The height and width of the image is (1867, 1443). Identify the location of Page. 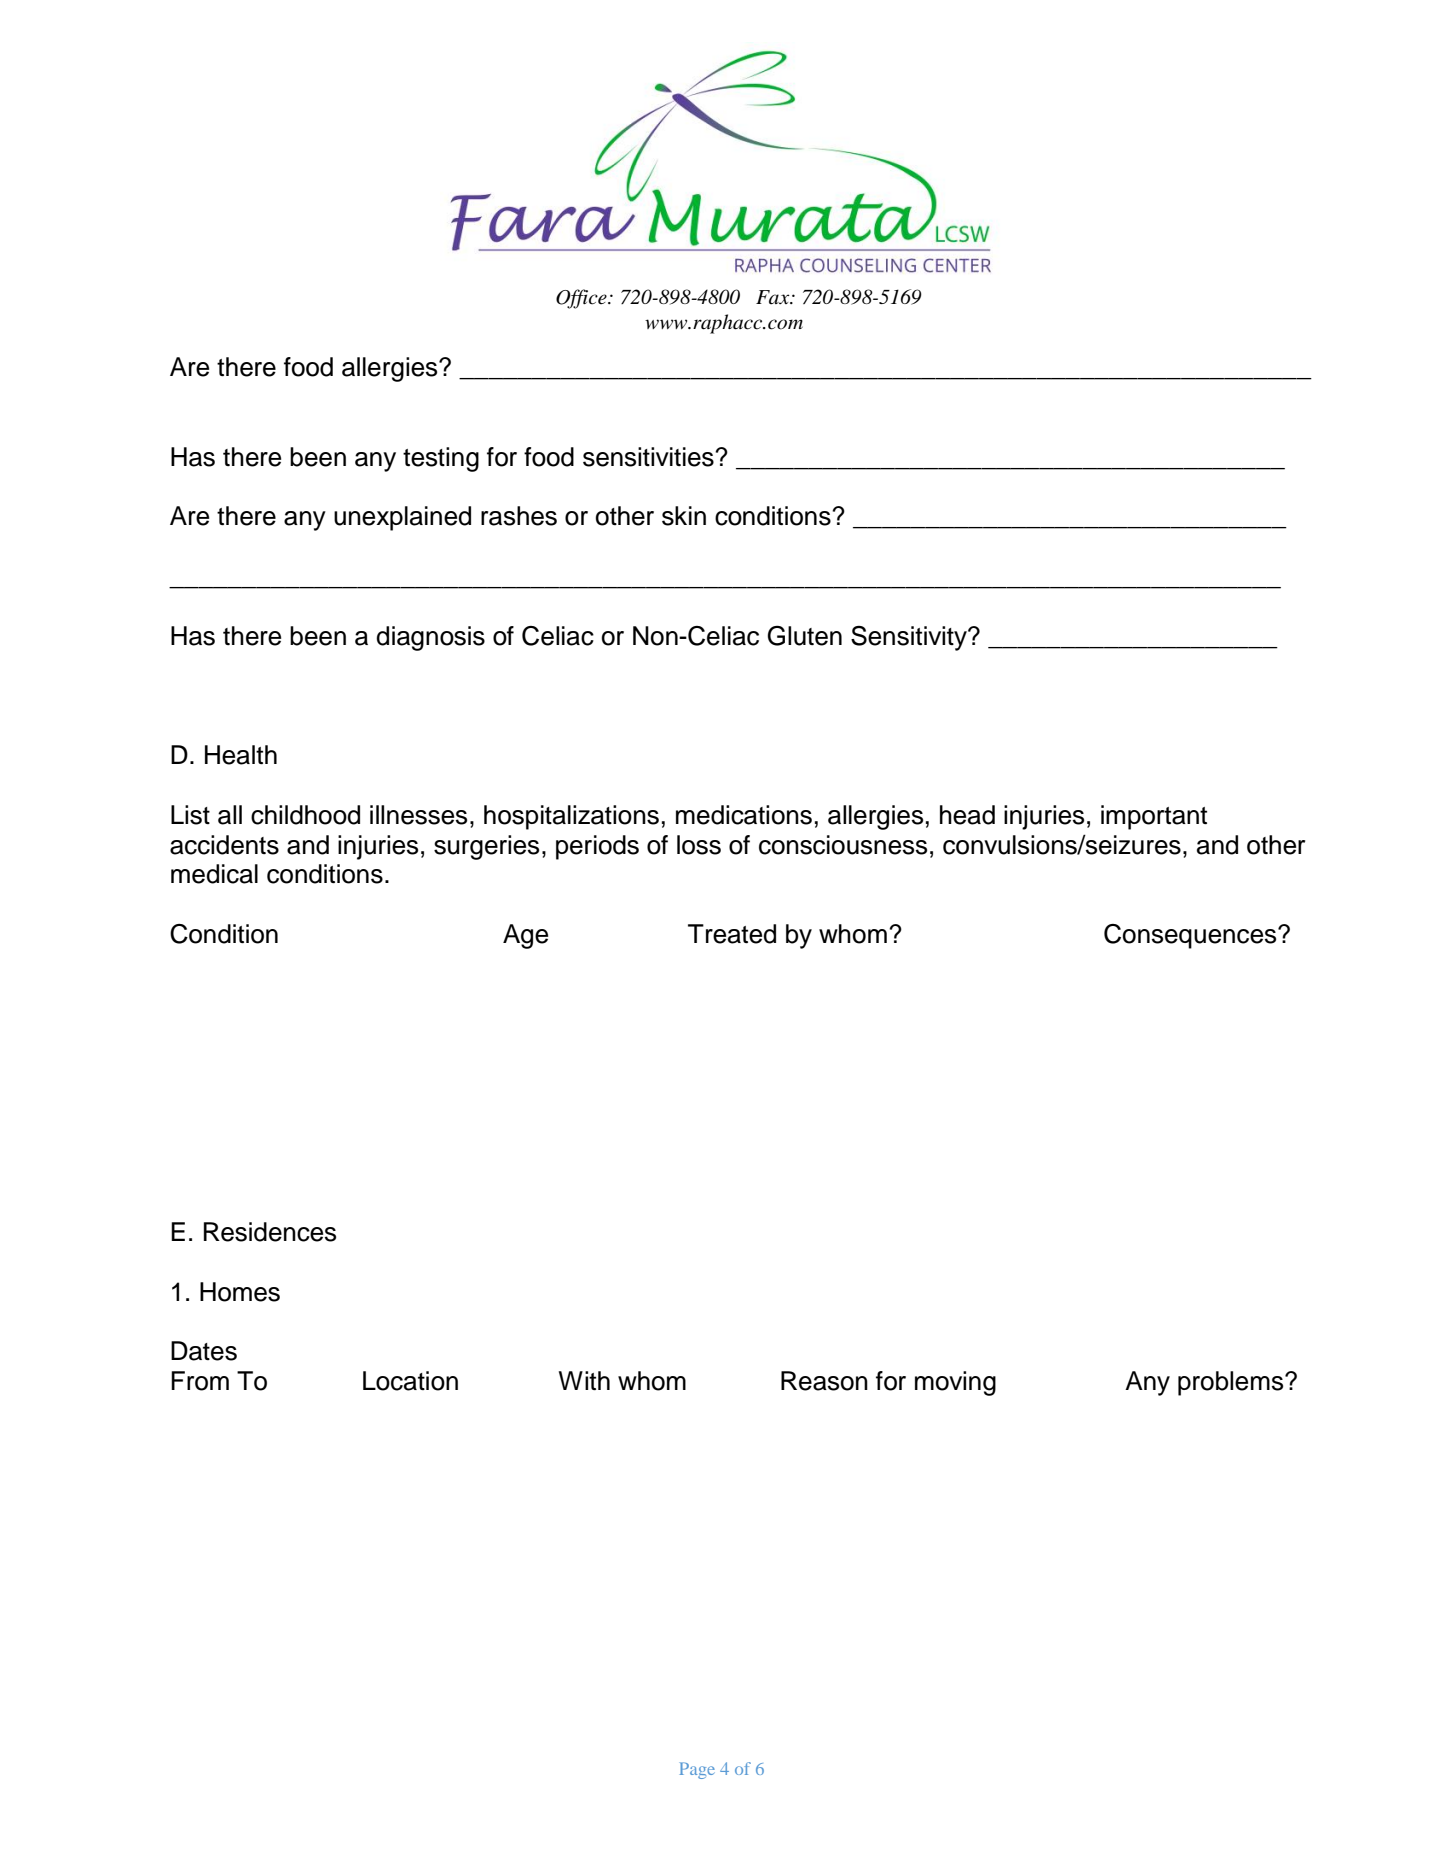
(697, 1770).
